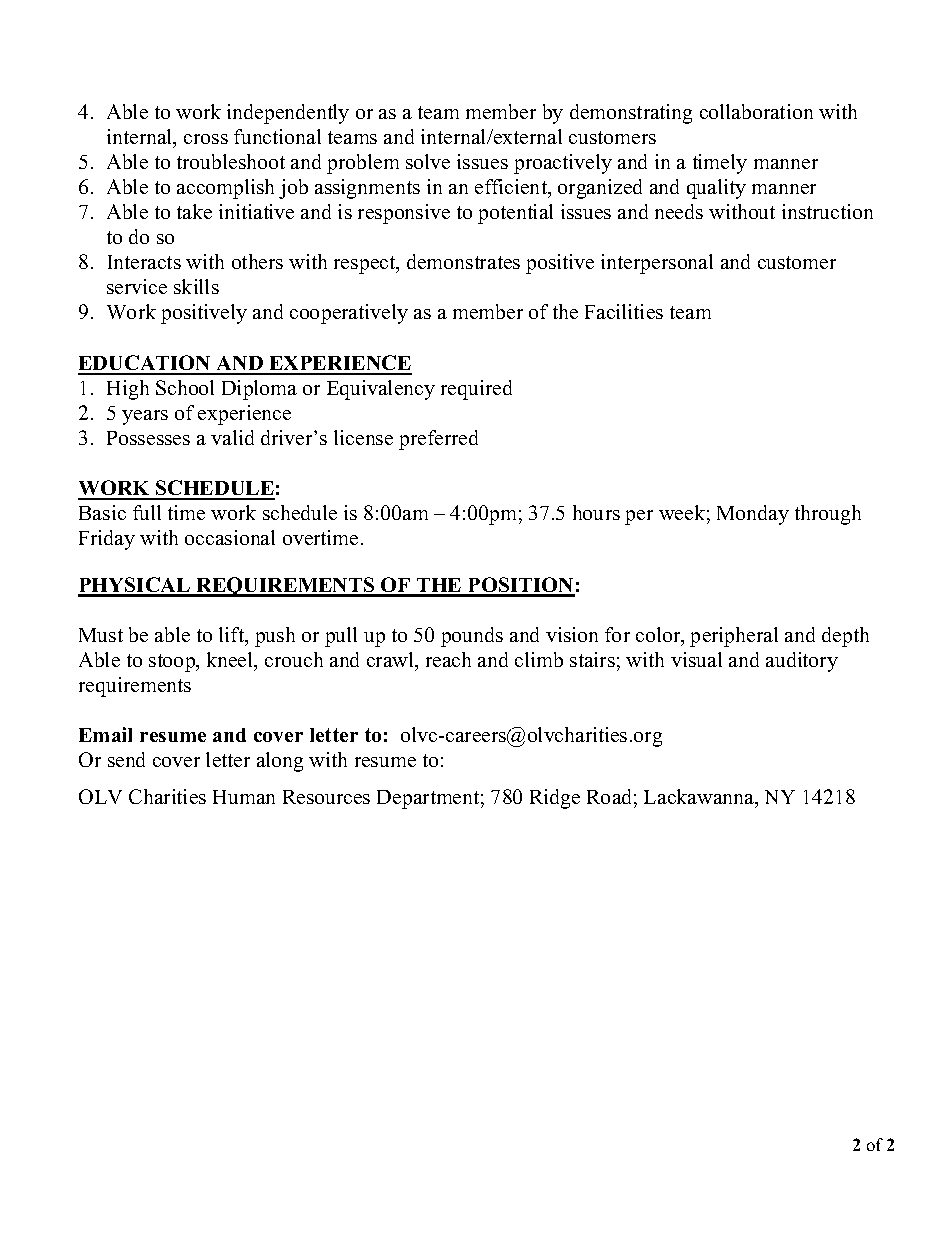 The height and width of the screenshot is (1233, 952). I want to click on demonstrates, so click(463, 261).
